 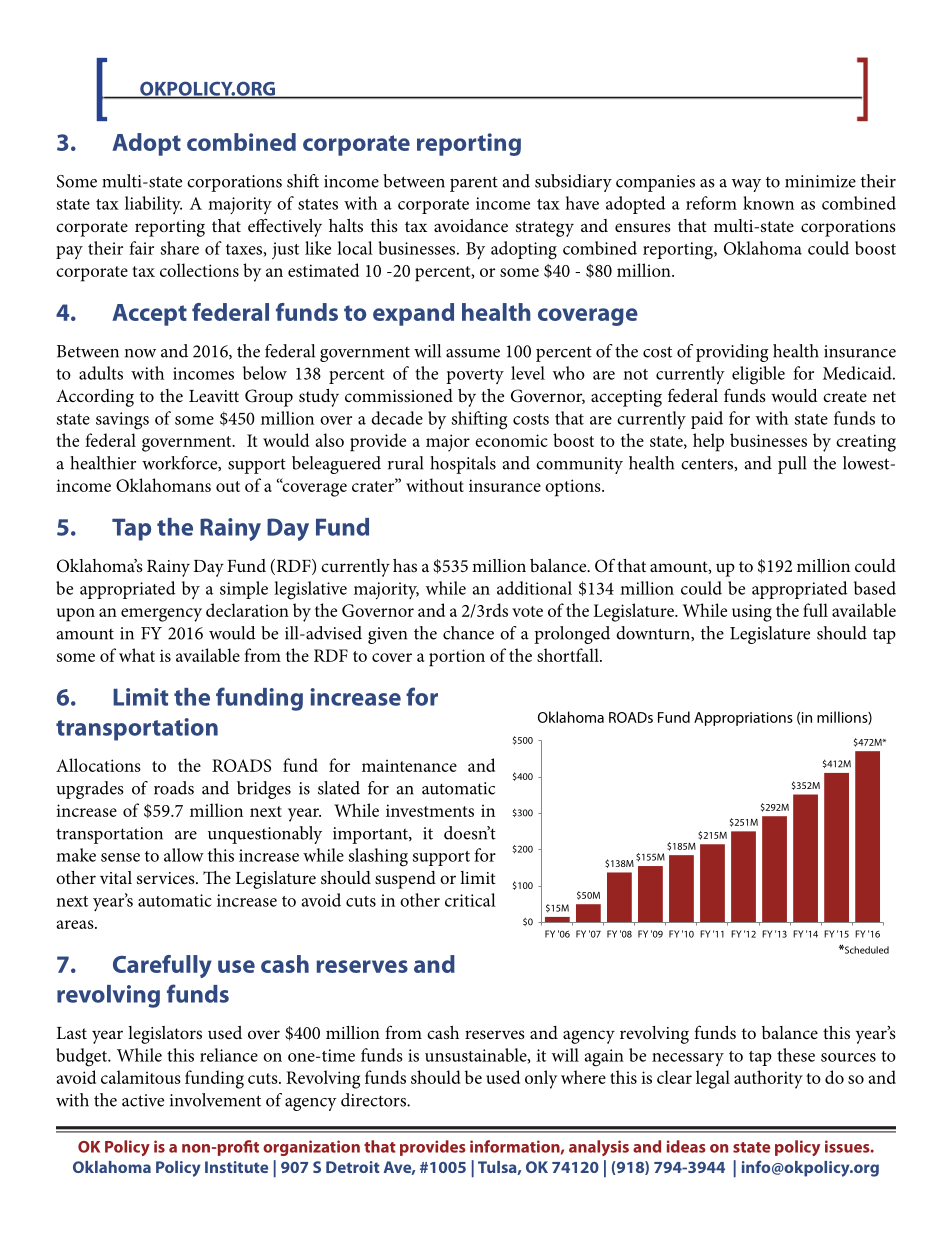 I want to click on known, so click(x=768, y=203).
